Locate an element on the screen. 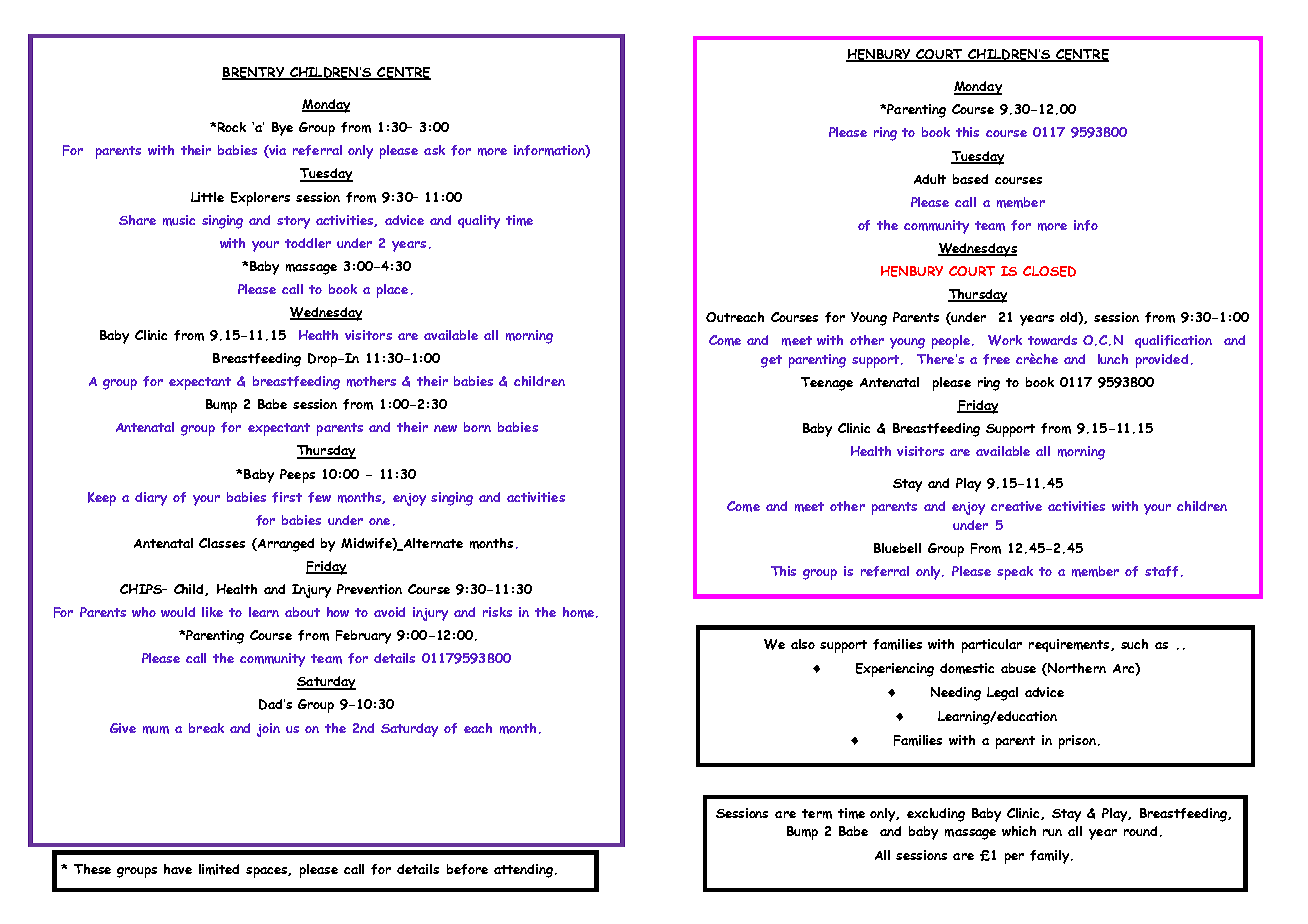 The image size is (1308, 924). attending is located at coordinates (525, 871).
